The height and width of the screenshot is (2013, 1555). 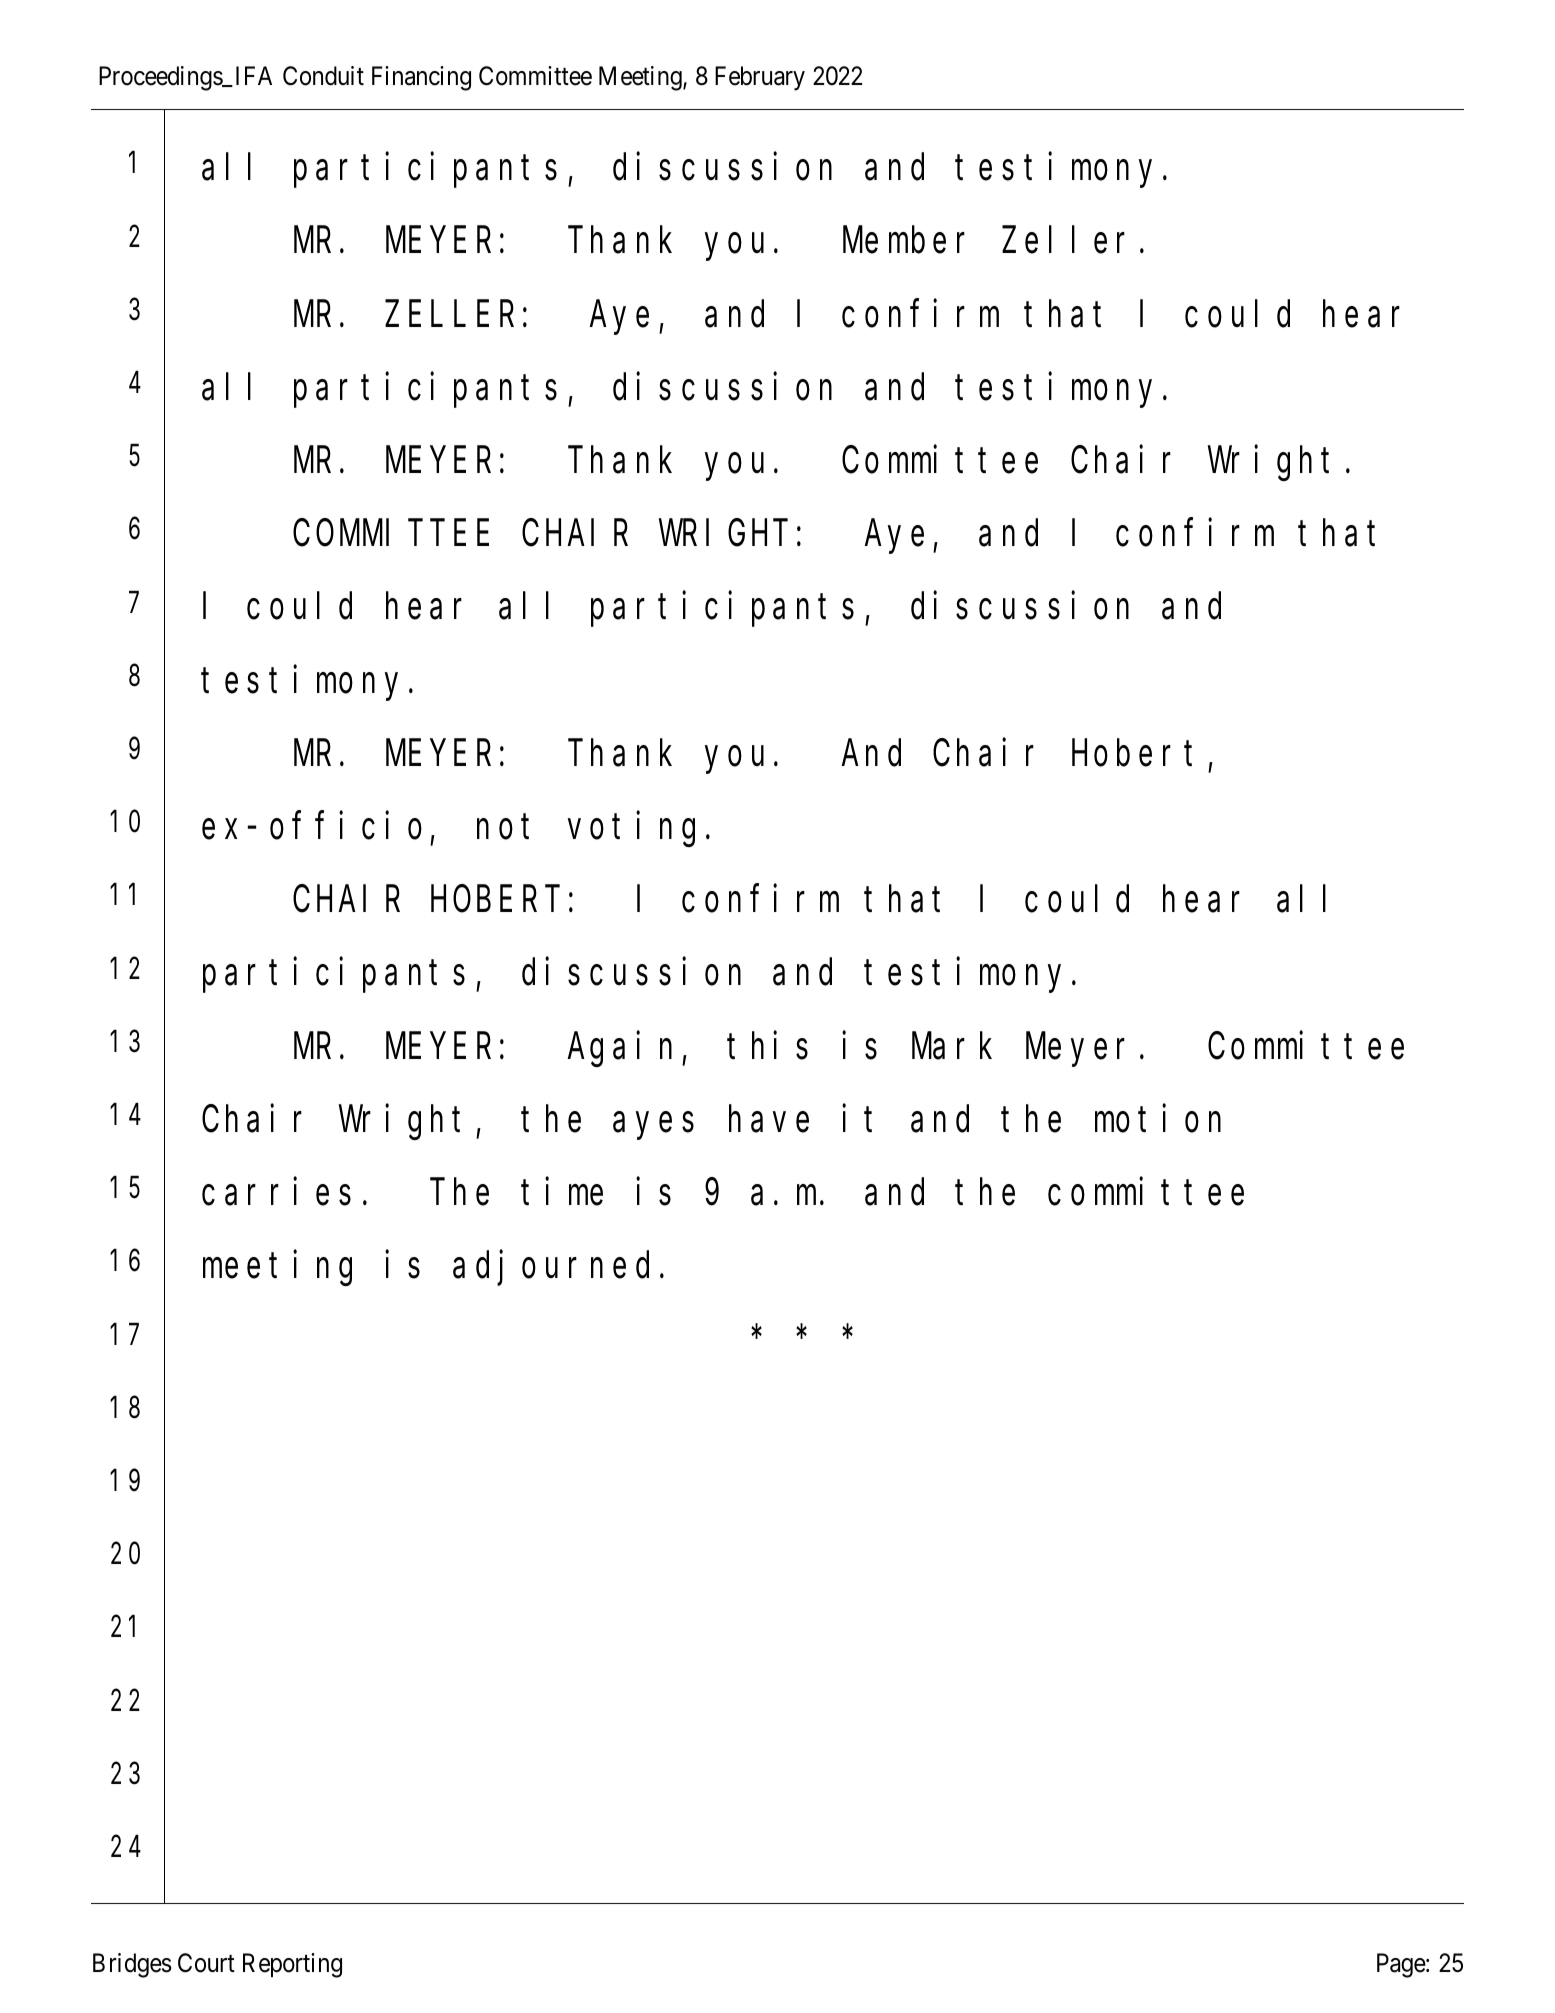 I want to click on Again, so click(x=625, y=1049).
